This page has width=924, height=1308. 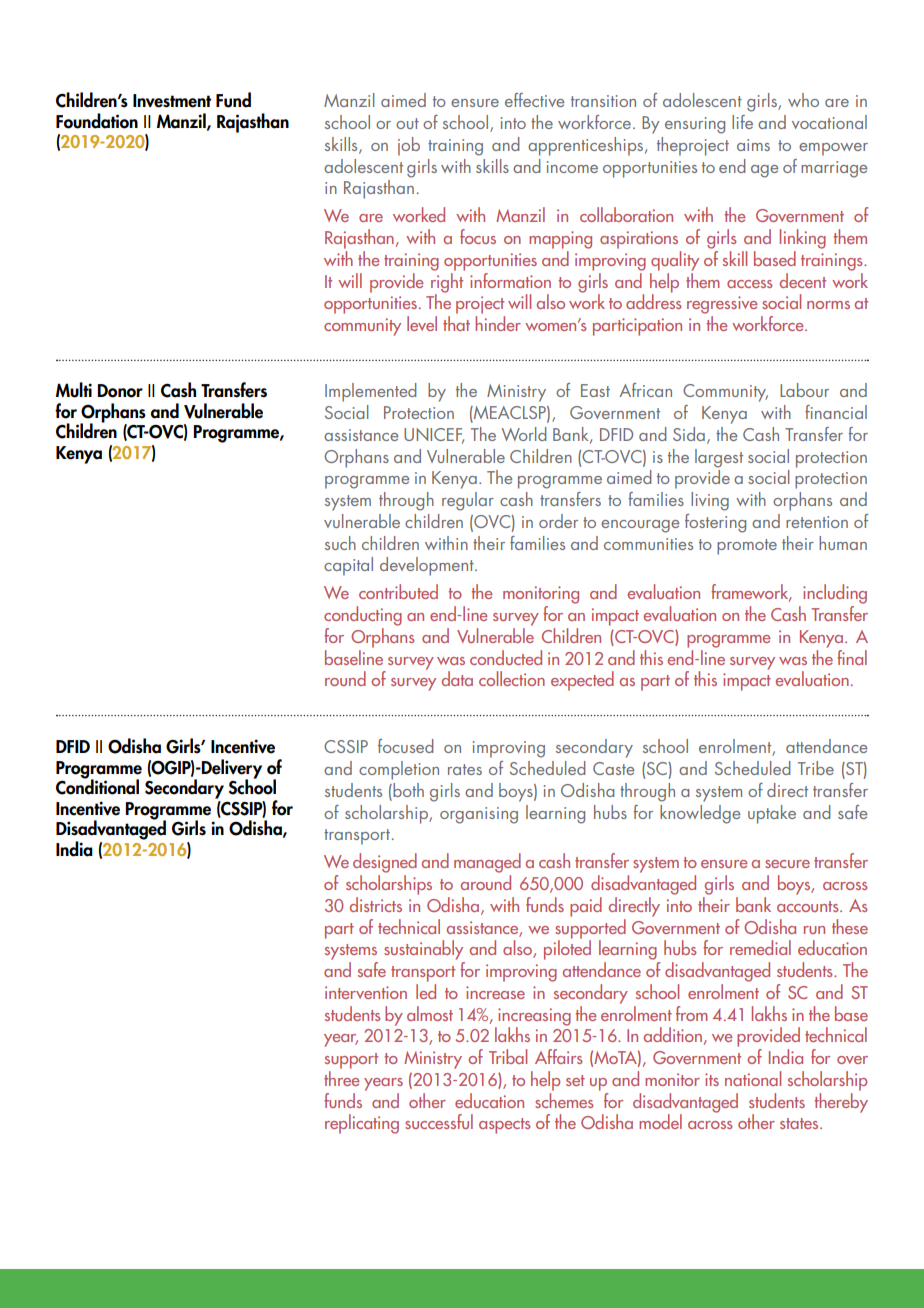 What do you see at coordinates (348, 566) in the page?
I see `capital` at bounding box center [348, 566].
